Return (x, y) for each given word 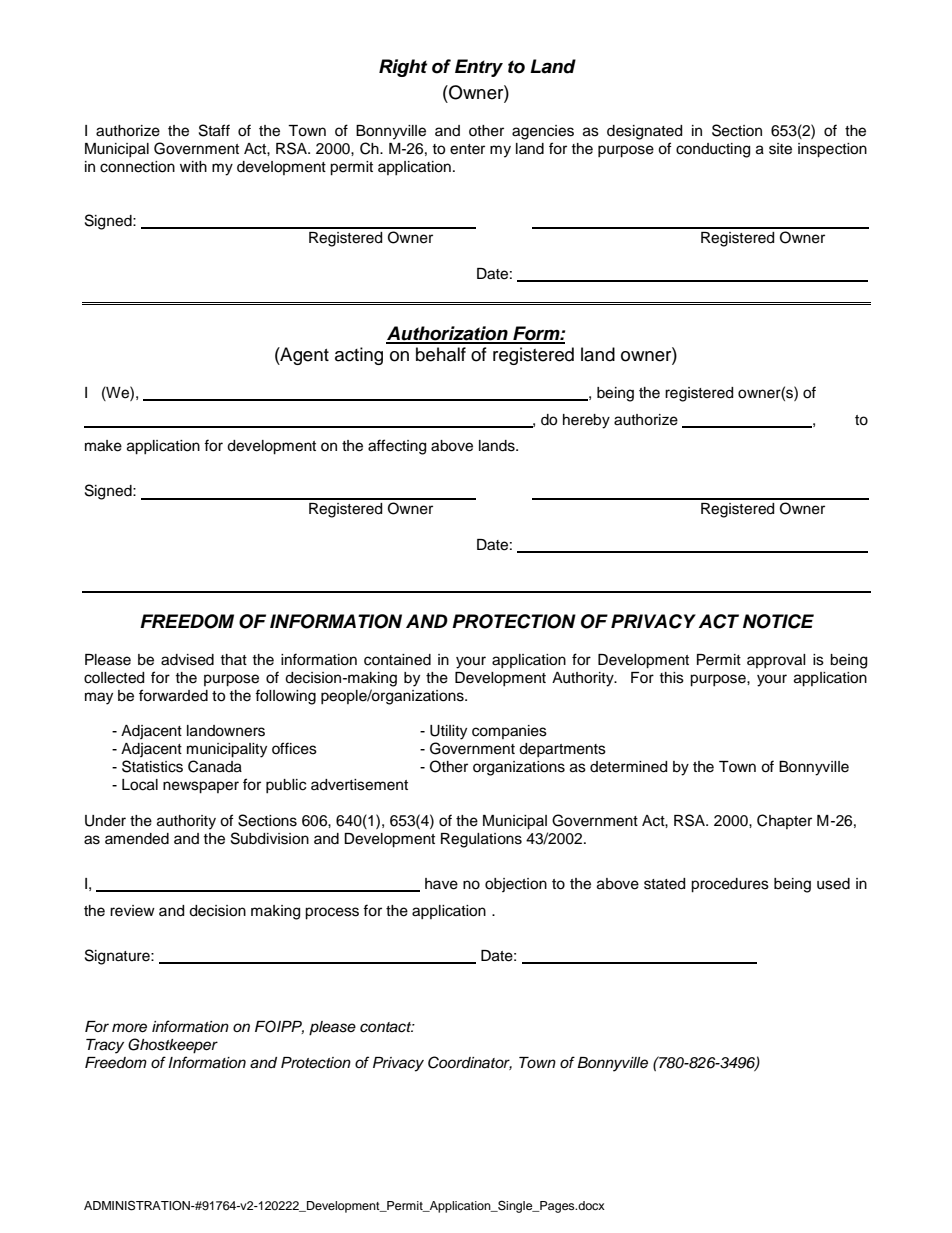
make (103, 446)
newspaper (201, 787)
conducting (713, 150)
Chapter (784, 821)
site (780, 149)
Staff (214, 130)
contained (397, 660)
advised (187, 660)
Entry (479, 68)
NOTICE (778, 621)
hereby (586, 421)
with (193, 166)
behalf (441, 354)
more (129, 1028)
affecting (397, 447)
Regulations (481, 840)
